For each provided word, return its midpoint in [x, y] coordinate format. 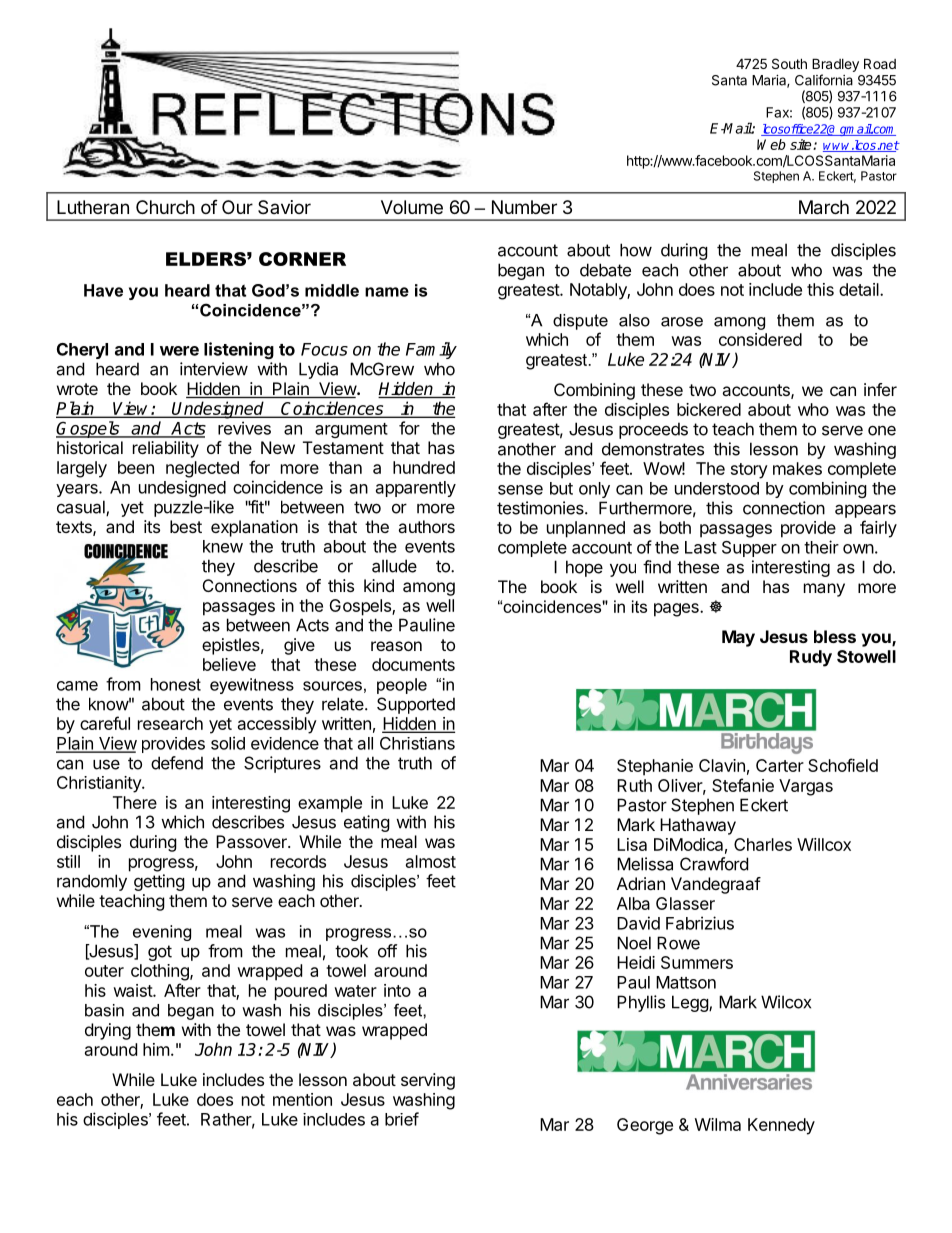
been [136, 467]
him [156, 1049]
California [824, 80]
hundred [424, 467]
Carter [780, 765]
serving [428, 1081]
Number [524, 207]
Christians [417, 743]
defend [177, 763]
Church [165, 207]
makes [797, 468]
